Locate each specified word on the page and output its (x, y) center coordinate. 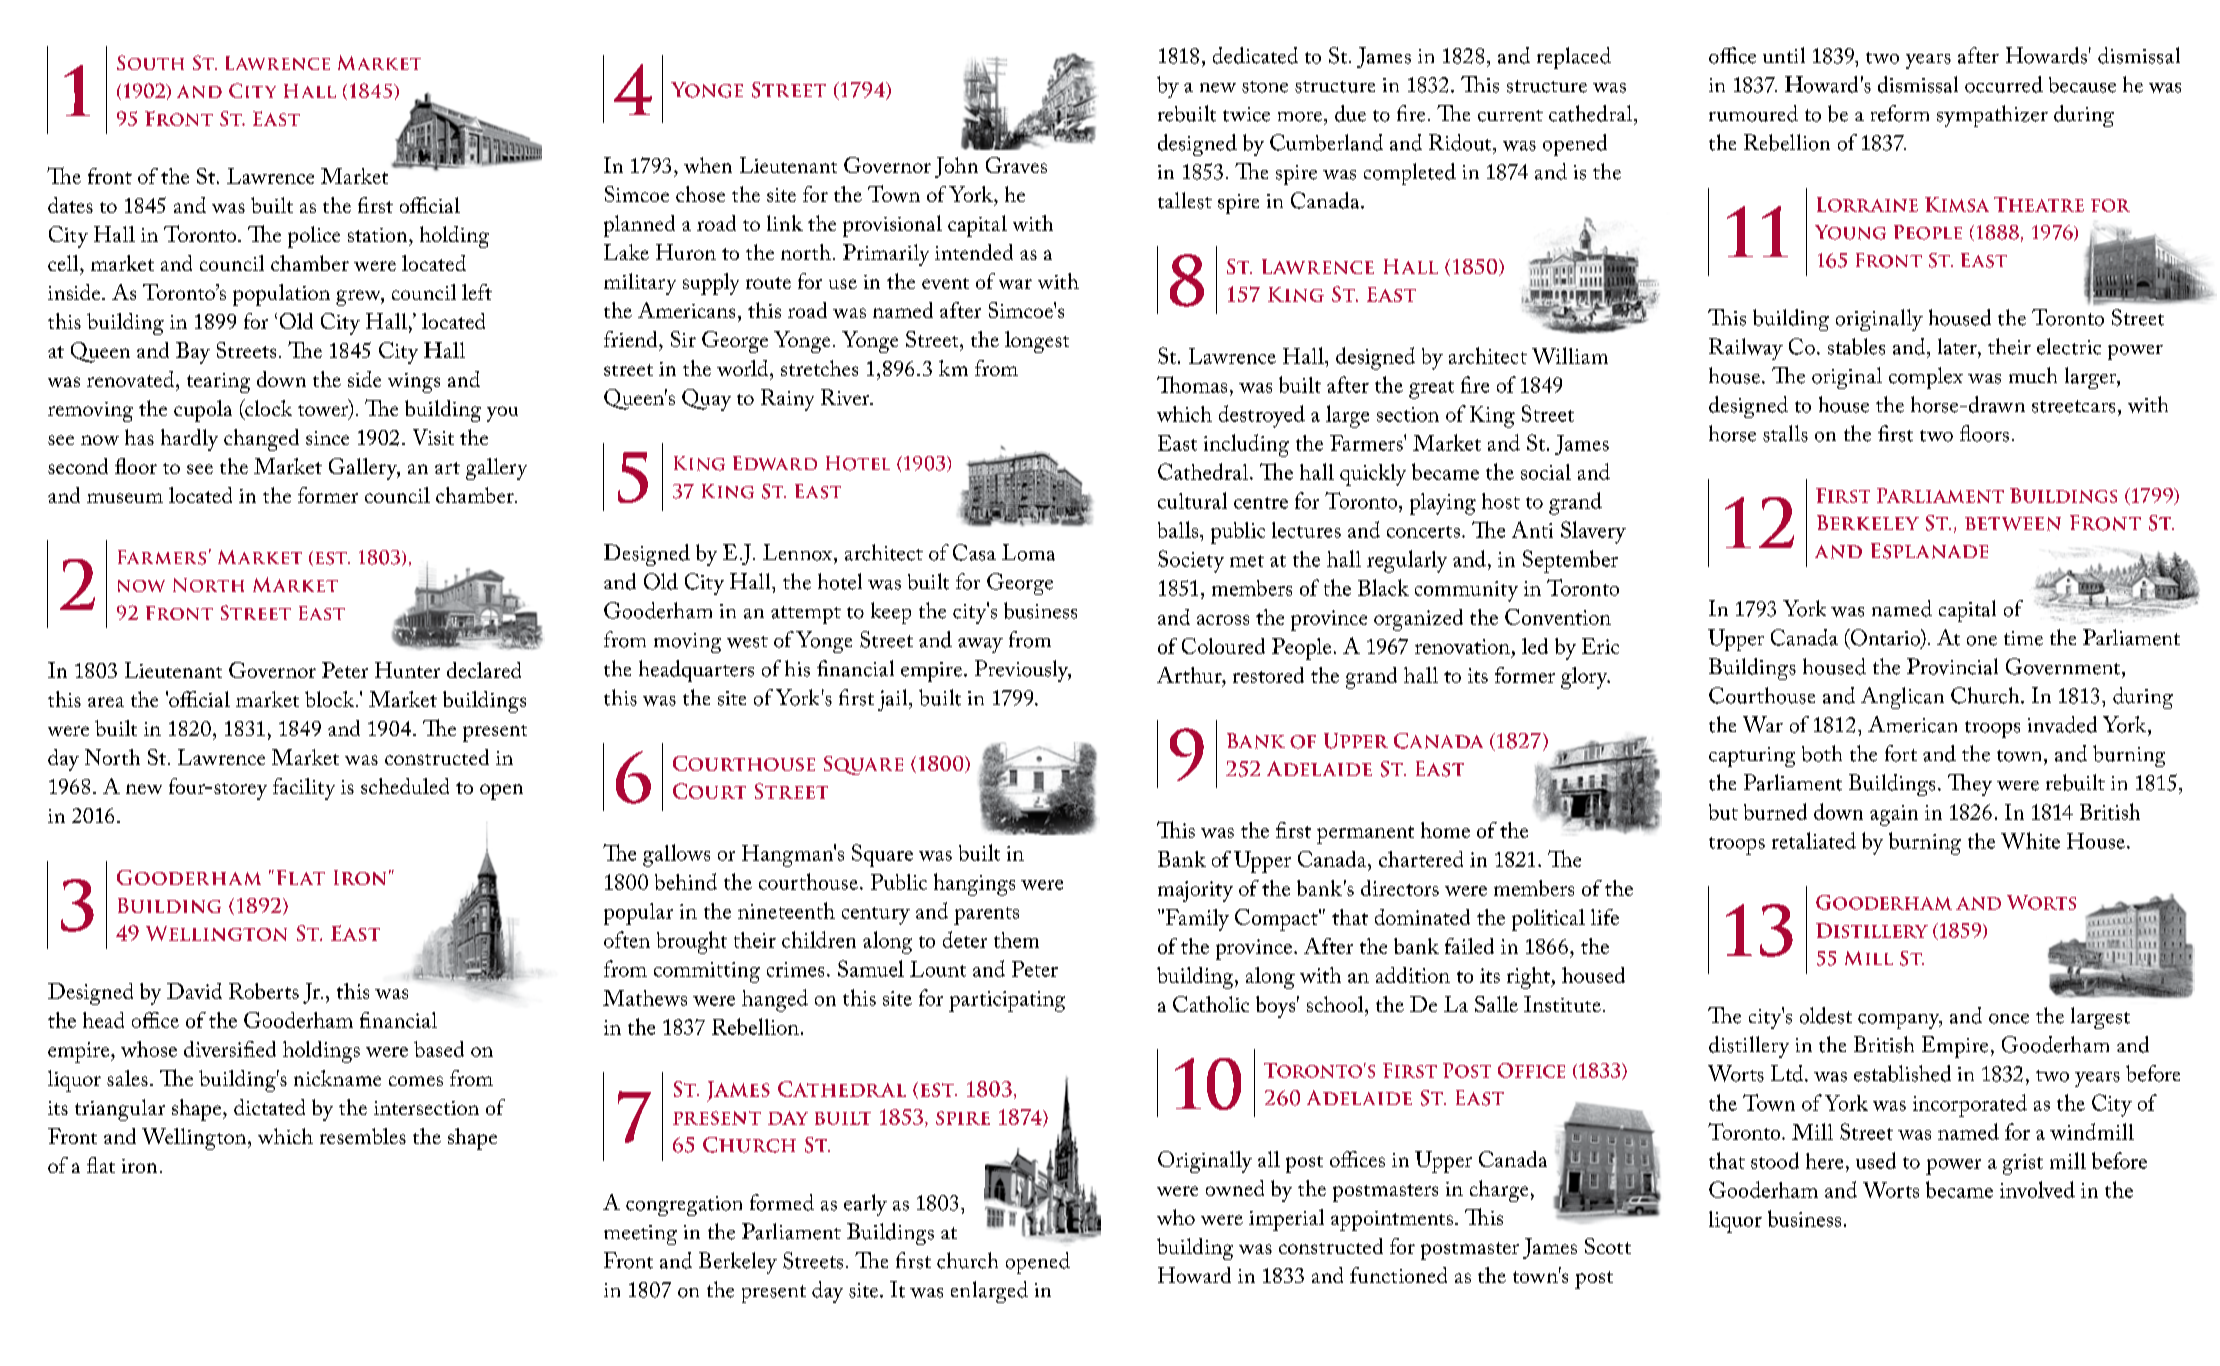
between (2013, 524)
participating (1007, 1001)
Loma (1028, 552)
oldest (1826, 1015)
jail (894, 700)
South (150, 62)
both (1822, 753)
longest (1037, 342)
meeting (640, 1235)
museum (125, 498)
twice (1246, 114)
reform (1900, 113)
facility (304, 789)
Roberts (264, 991)
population (281, 295)
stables (1856, 346)
